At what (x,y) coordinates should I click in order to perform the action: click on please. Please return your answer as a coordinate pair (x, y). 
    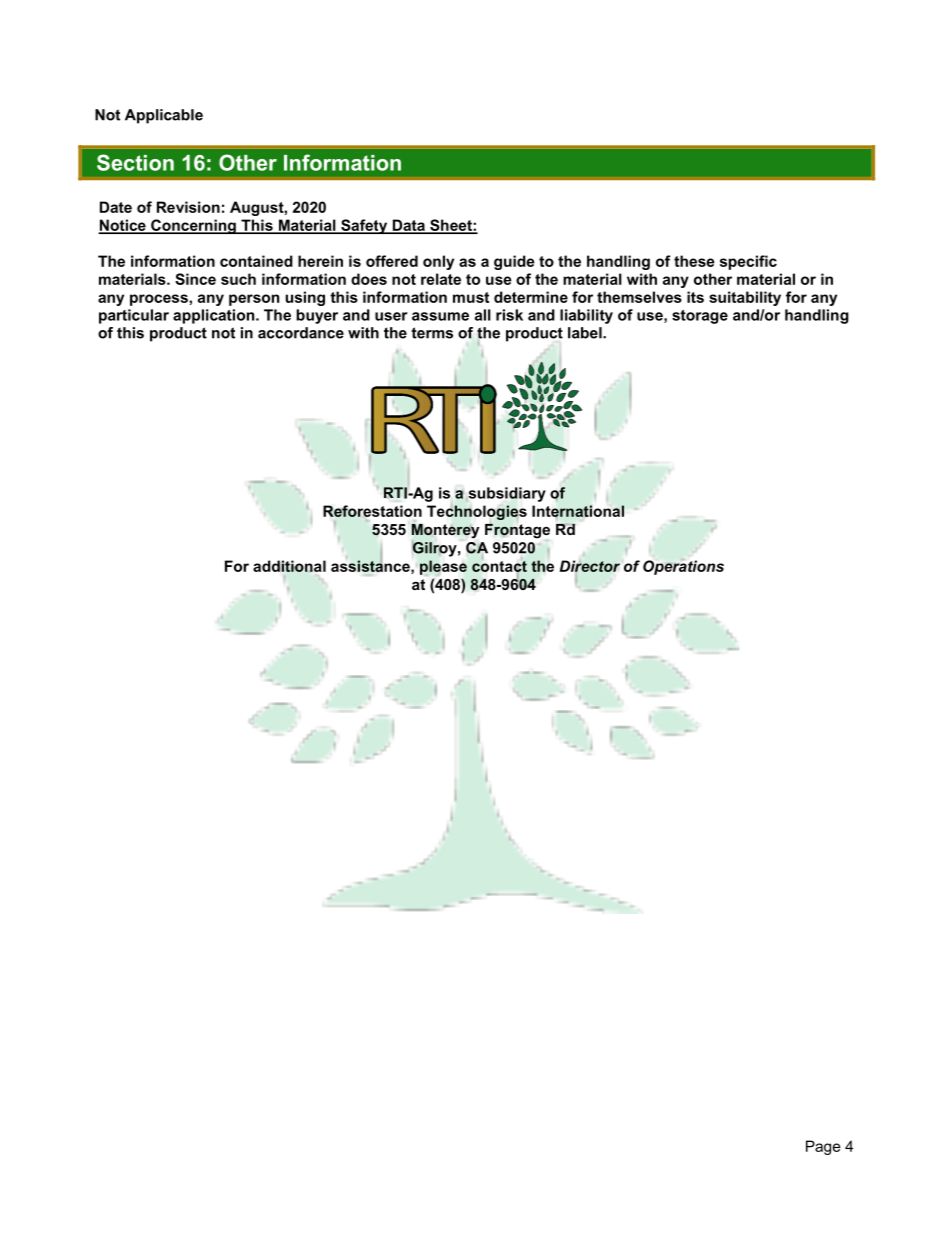
    Looking at the image, I should click on (443, 567).
